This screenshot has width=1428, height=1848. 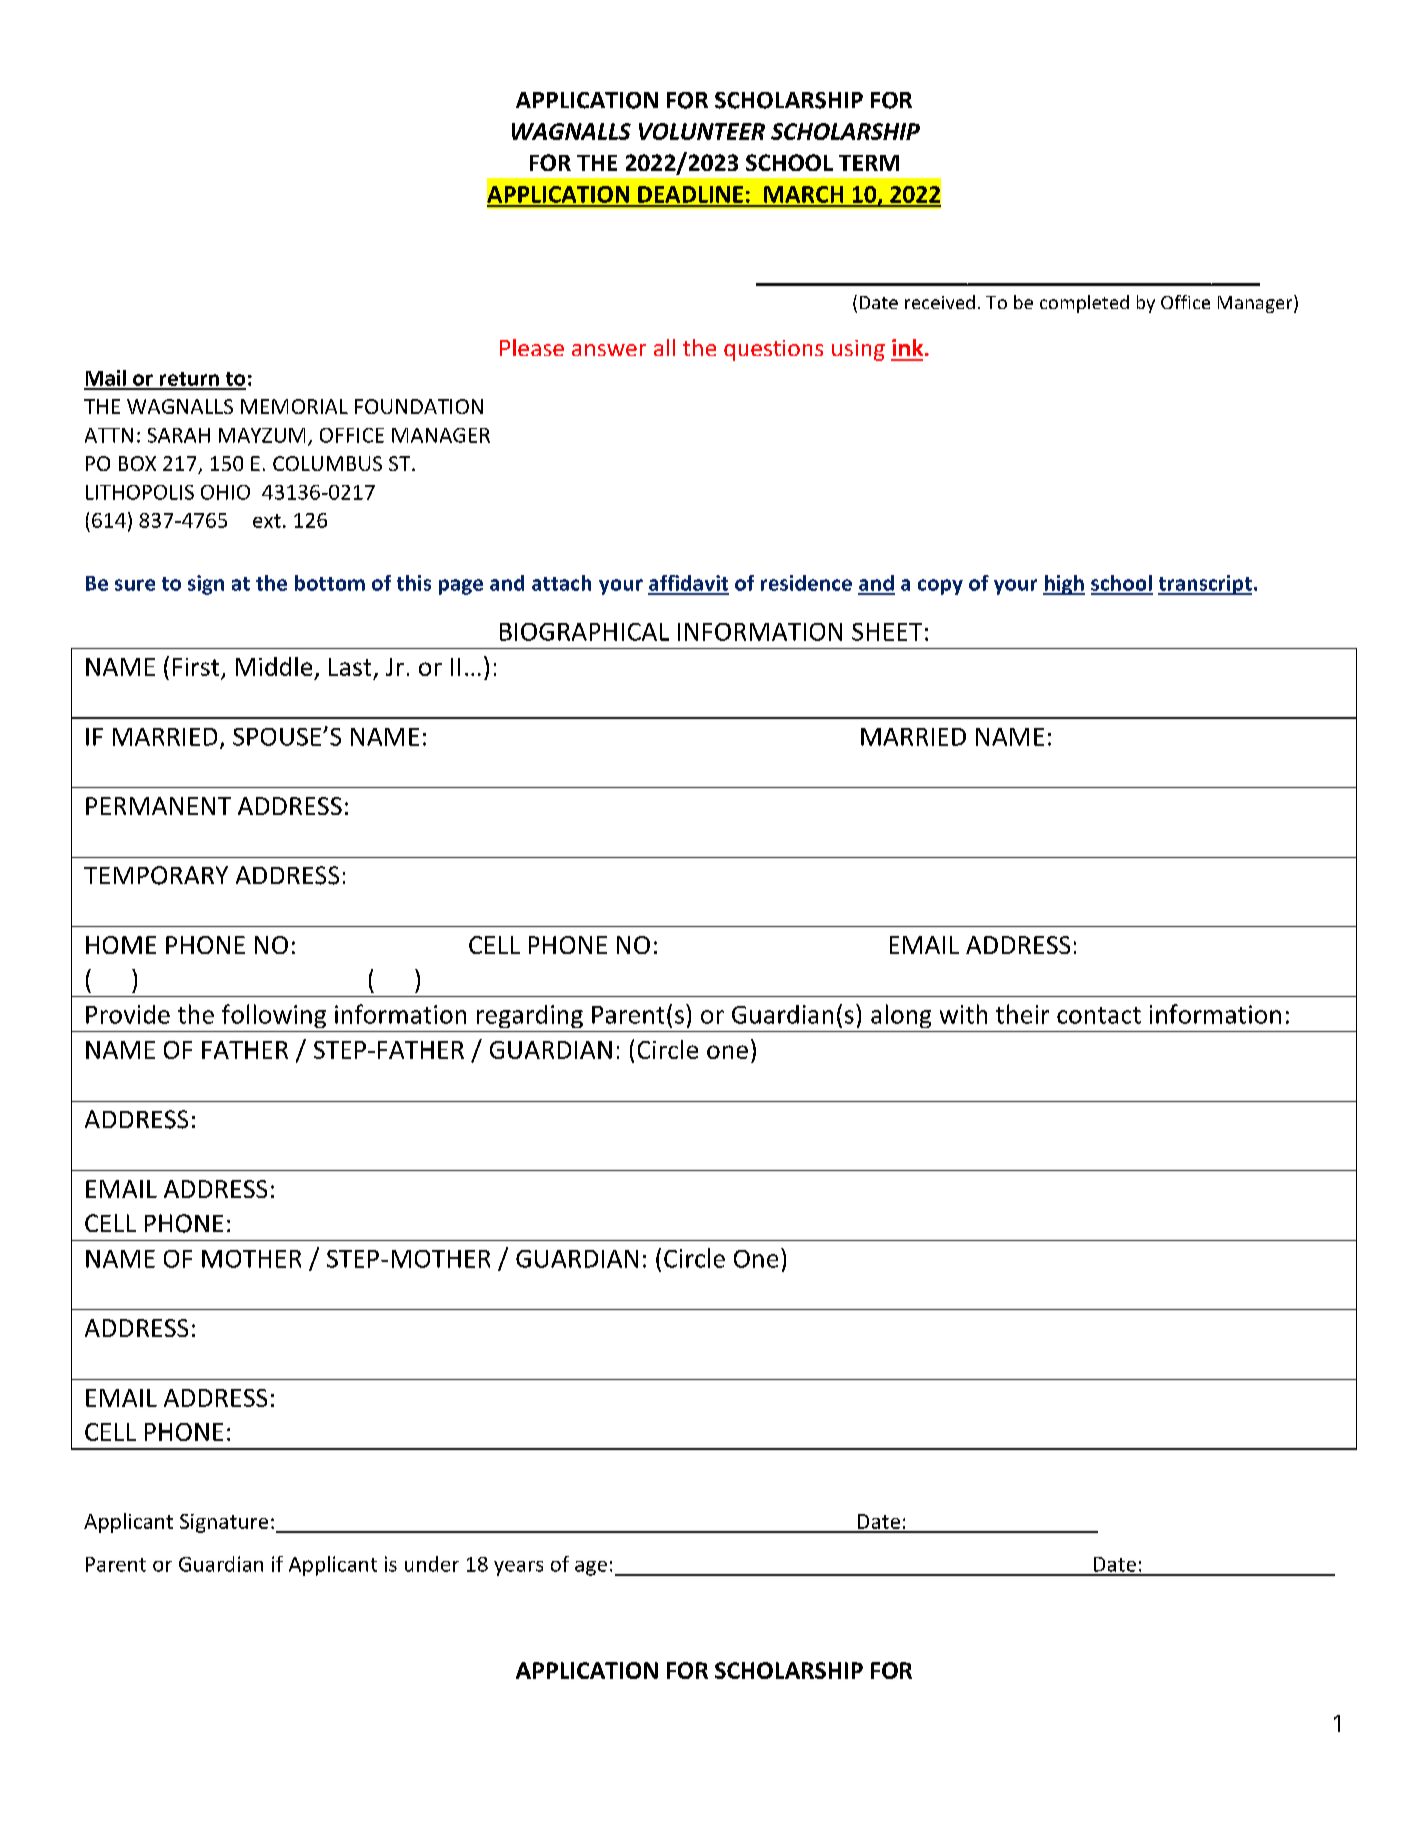 What do you see at coordinates (432, 1564) in the screenshot?
I see `under` at bounding box center [432, 1564].
